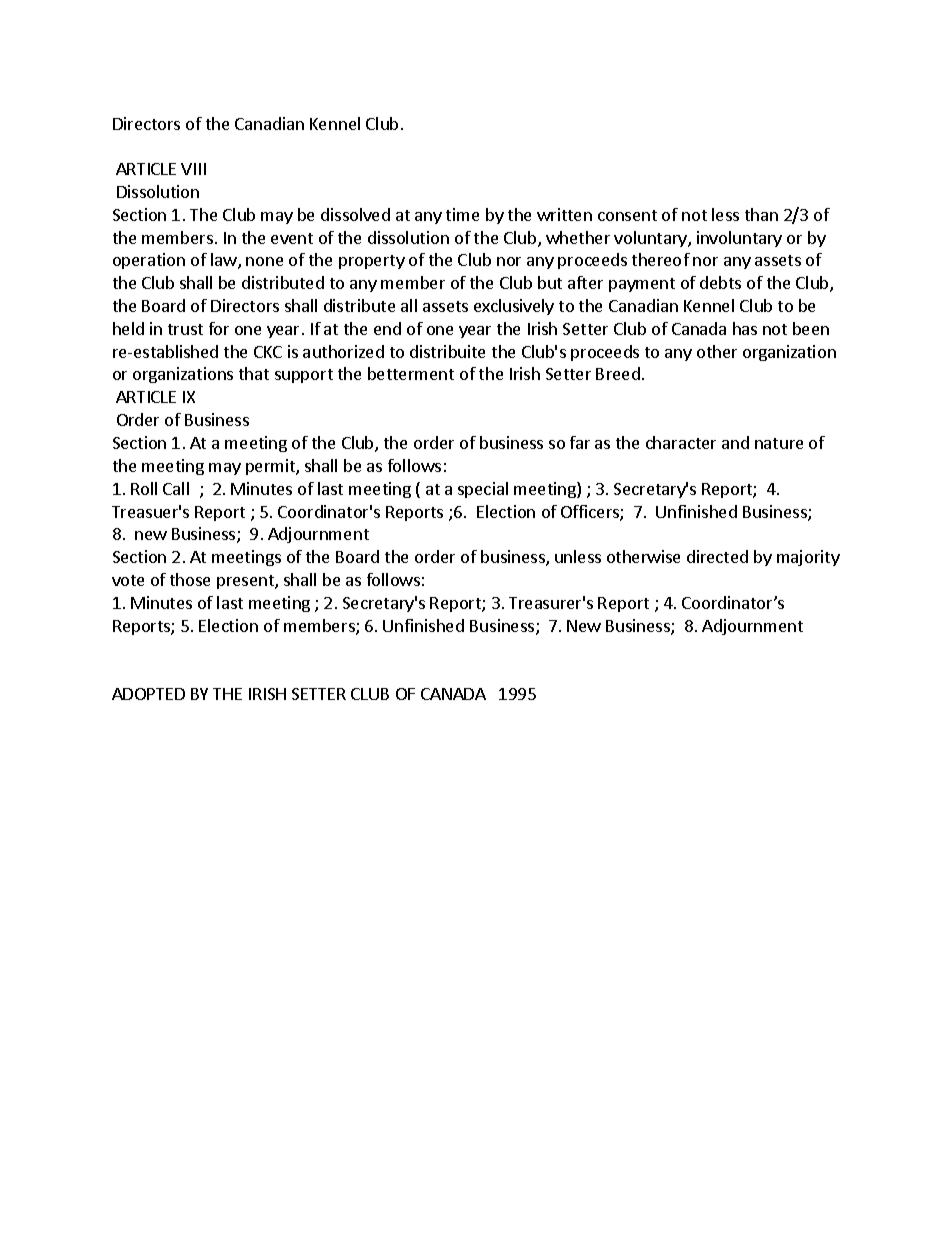 This screenshot has width=952, height=1233. Describe the element at coordinates (514, 307) in the screenshot. I see `exclusively` at that location.
